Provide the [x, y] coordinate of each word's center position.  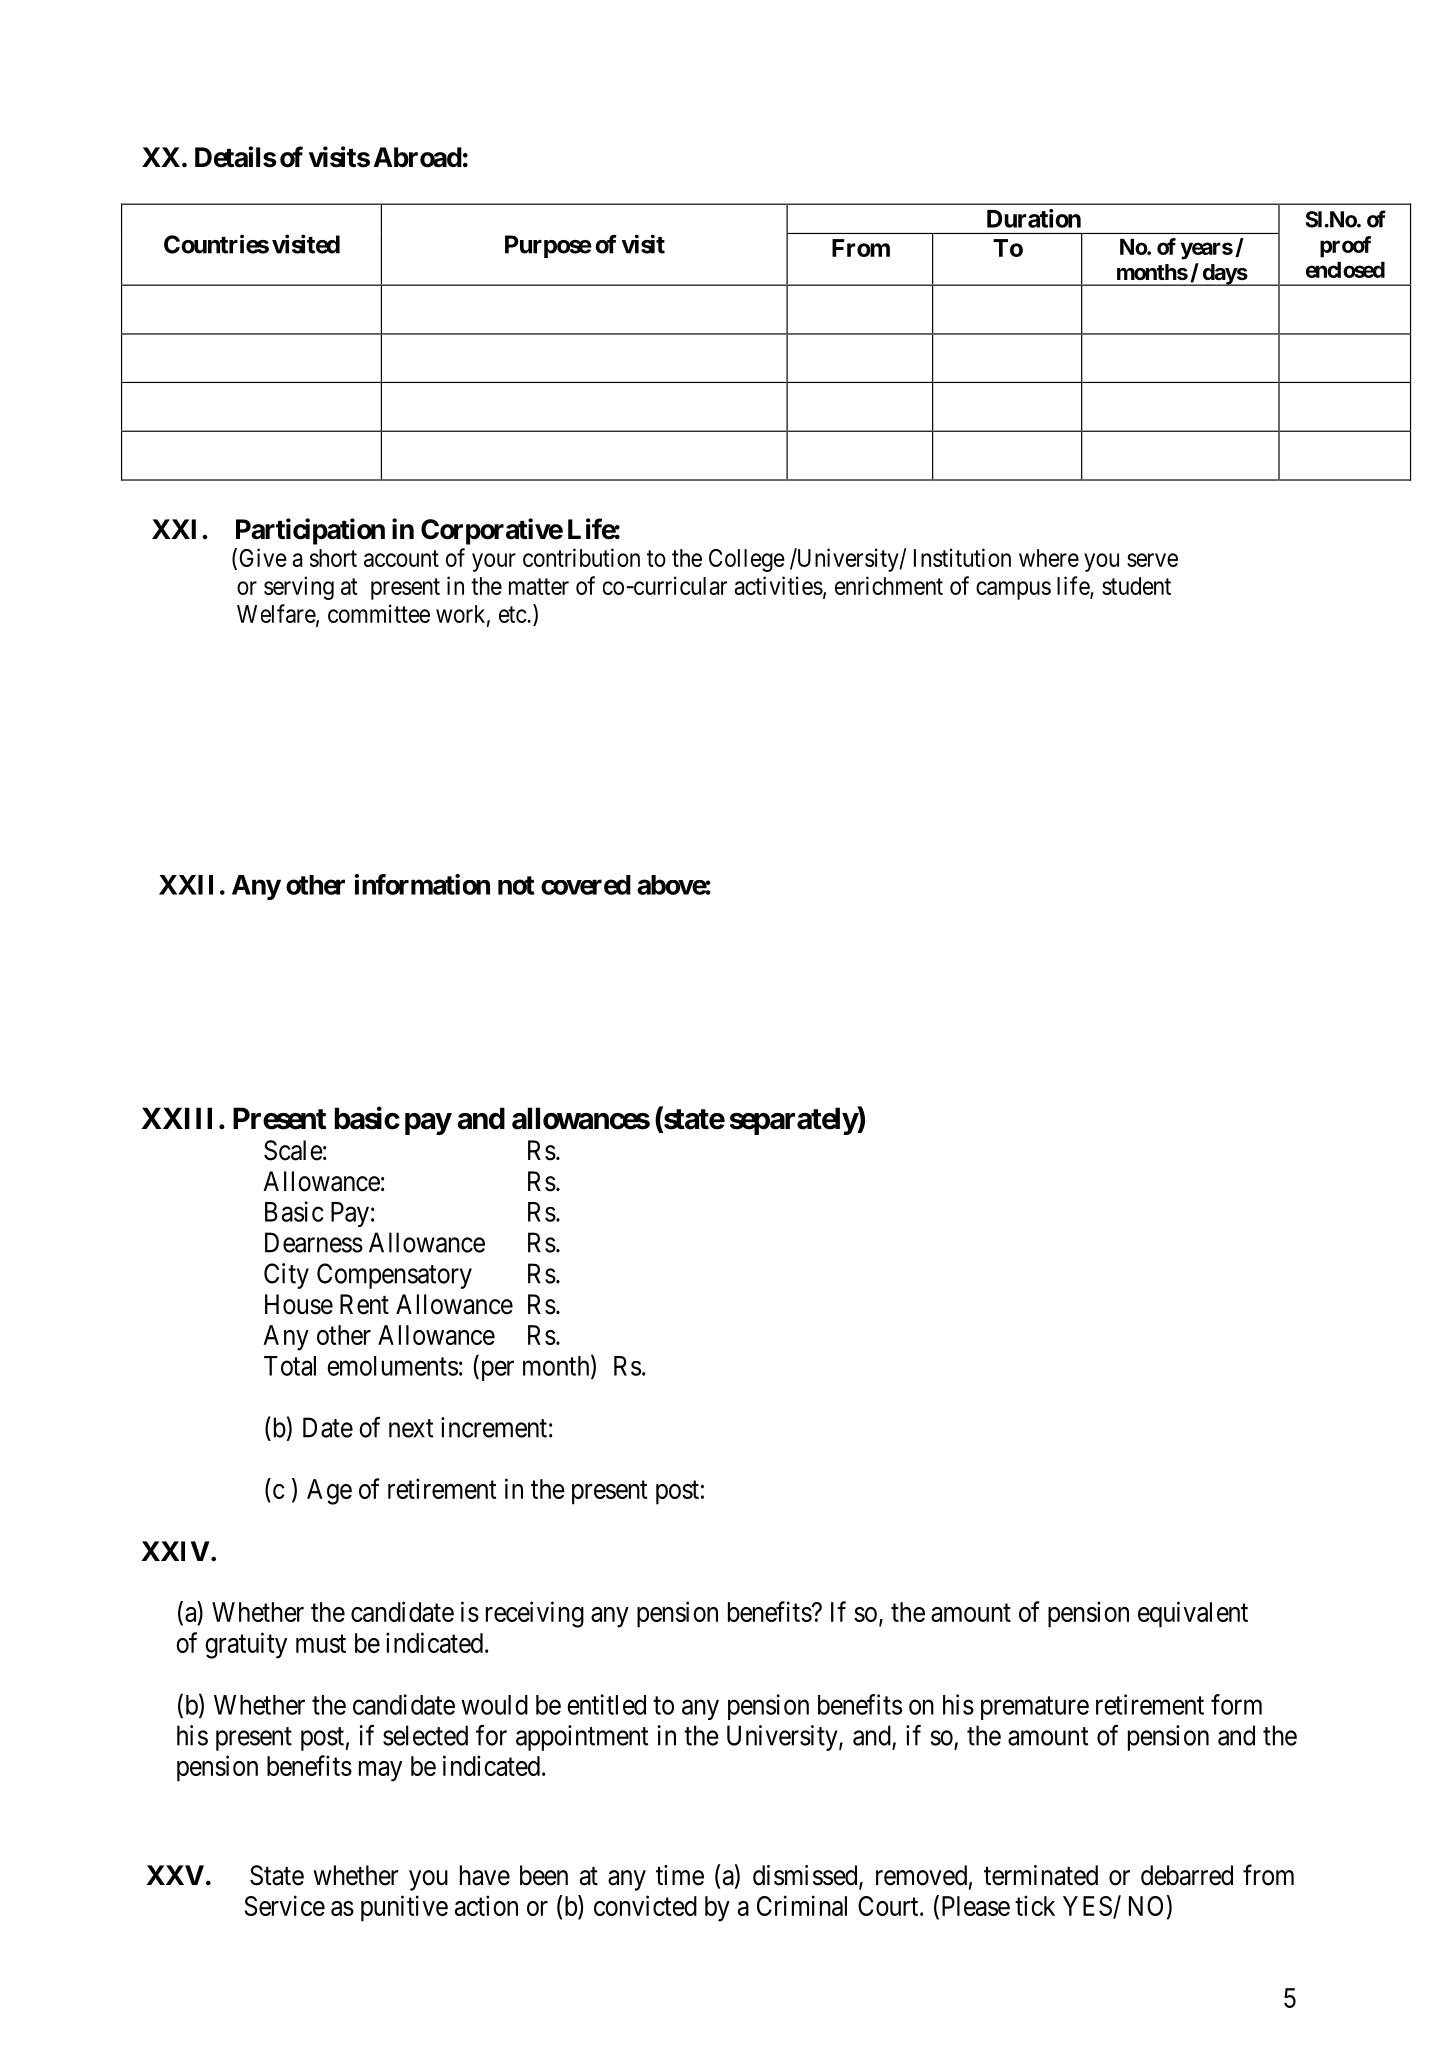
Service [285, 1905]
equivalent [1193, 1614]
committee [379, 613]
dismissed [806, 1876]
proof [1345, 247]
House [299, 1304]
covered [586, 885]
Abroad [418, 157]
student [1136, 586]
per [496, 1371]
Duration [1034, 218]
